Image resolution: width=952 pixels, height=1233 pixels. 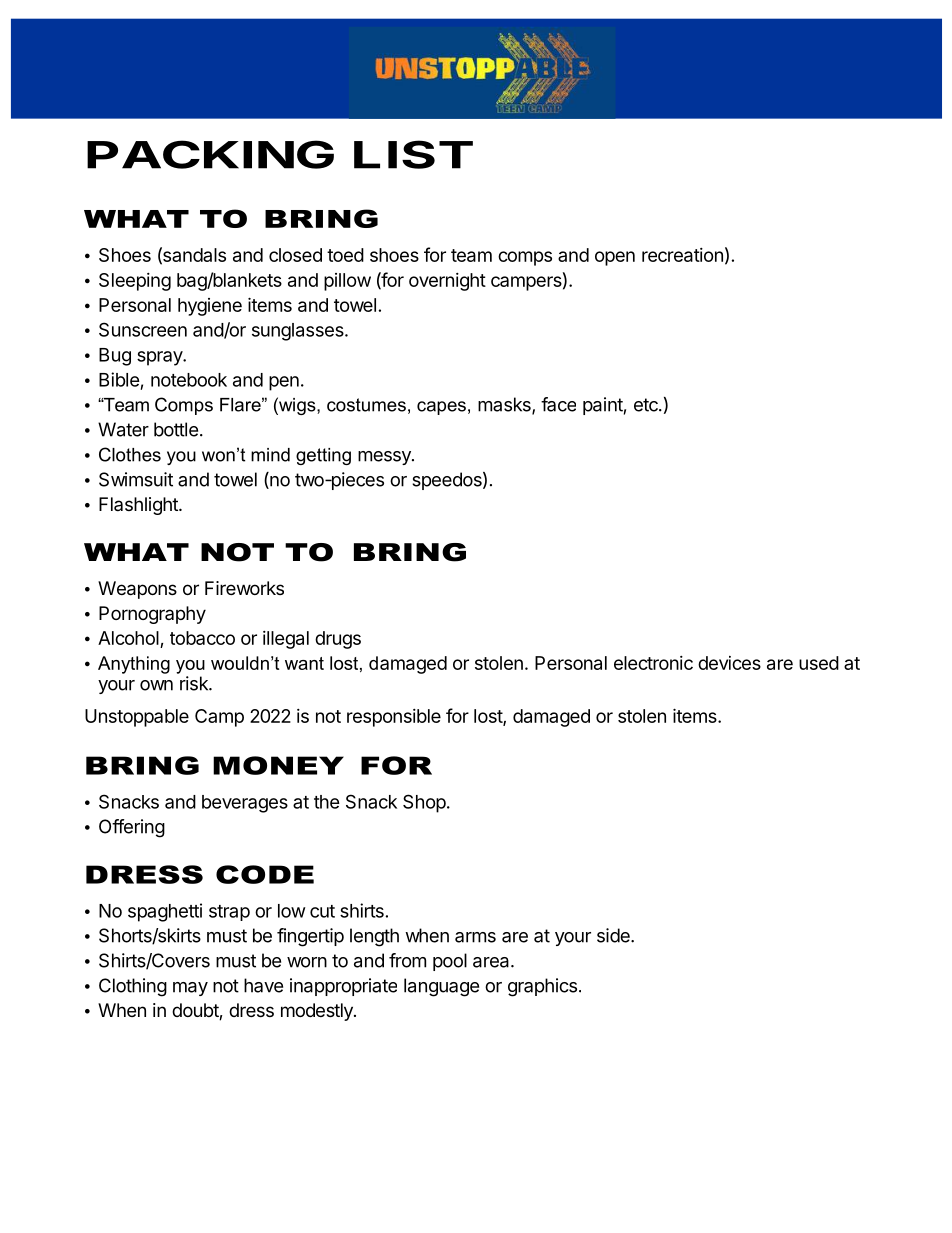 I want to click on devices, so click(x=729, y=663).
